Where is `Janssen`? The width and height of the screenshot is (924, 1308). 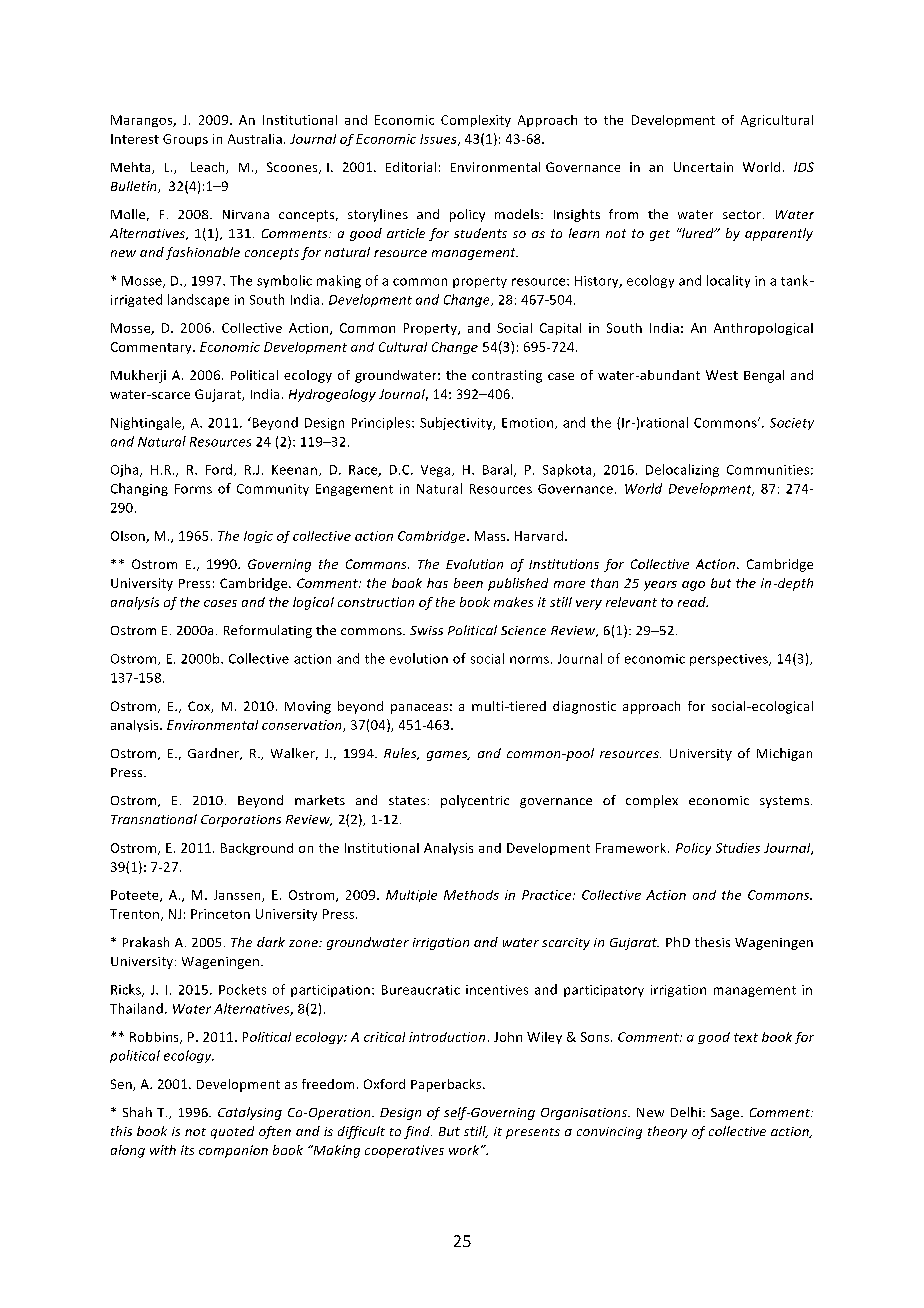 Janssen is located at coordinates (238, 896).
